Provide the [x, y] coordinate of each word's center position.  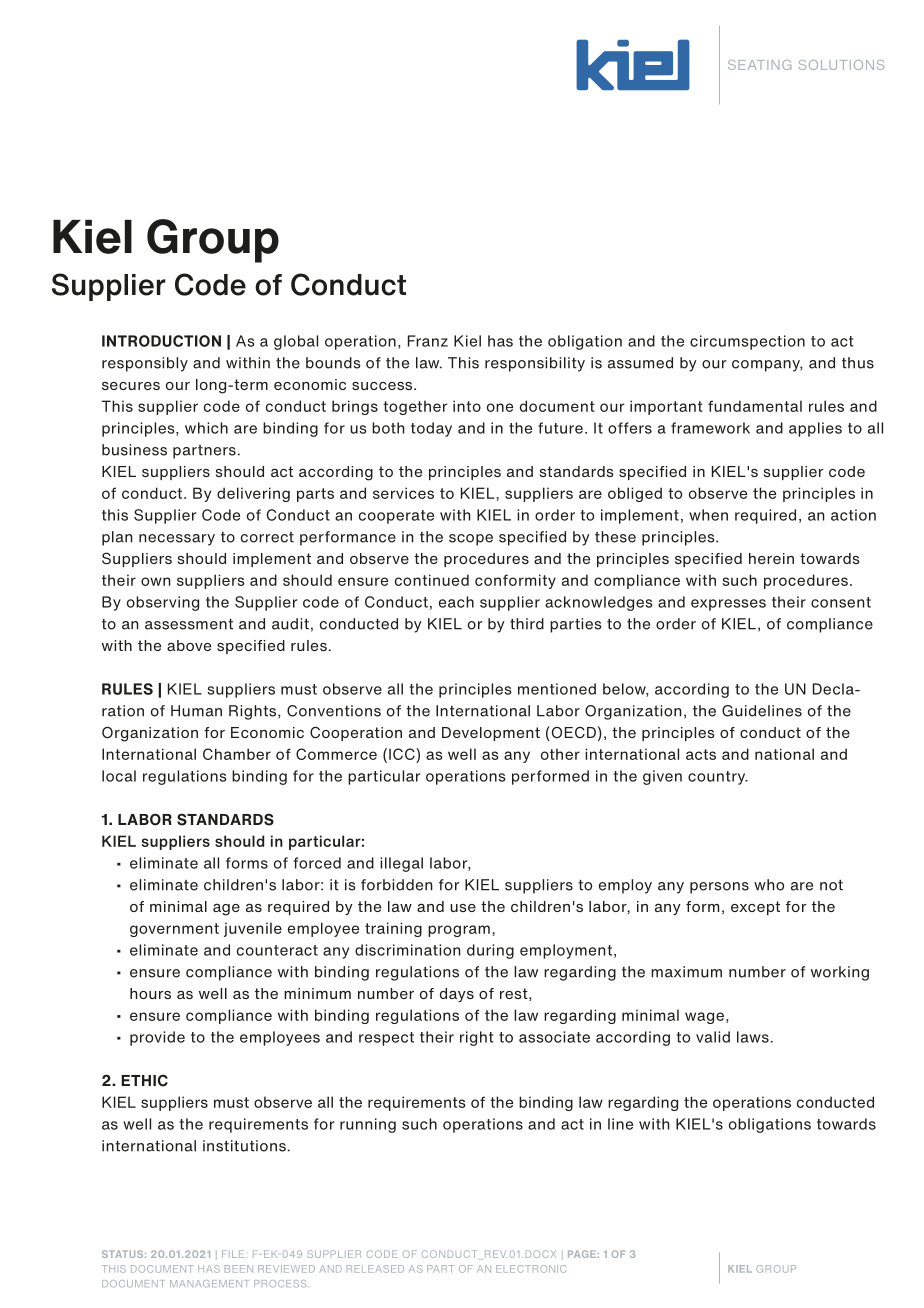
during [490, 951]
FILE [234, 1254]
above [189, 645]
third [527, 624]
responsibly [145, 364]
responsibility [535, 364]
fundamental [755, 406]
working [840, 973]
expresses [728, 605]
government [174, 930]
